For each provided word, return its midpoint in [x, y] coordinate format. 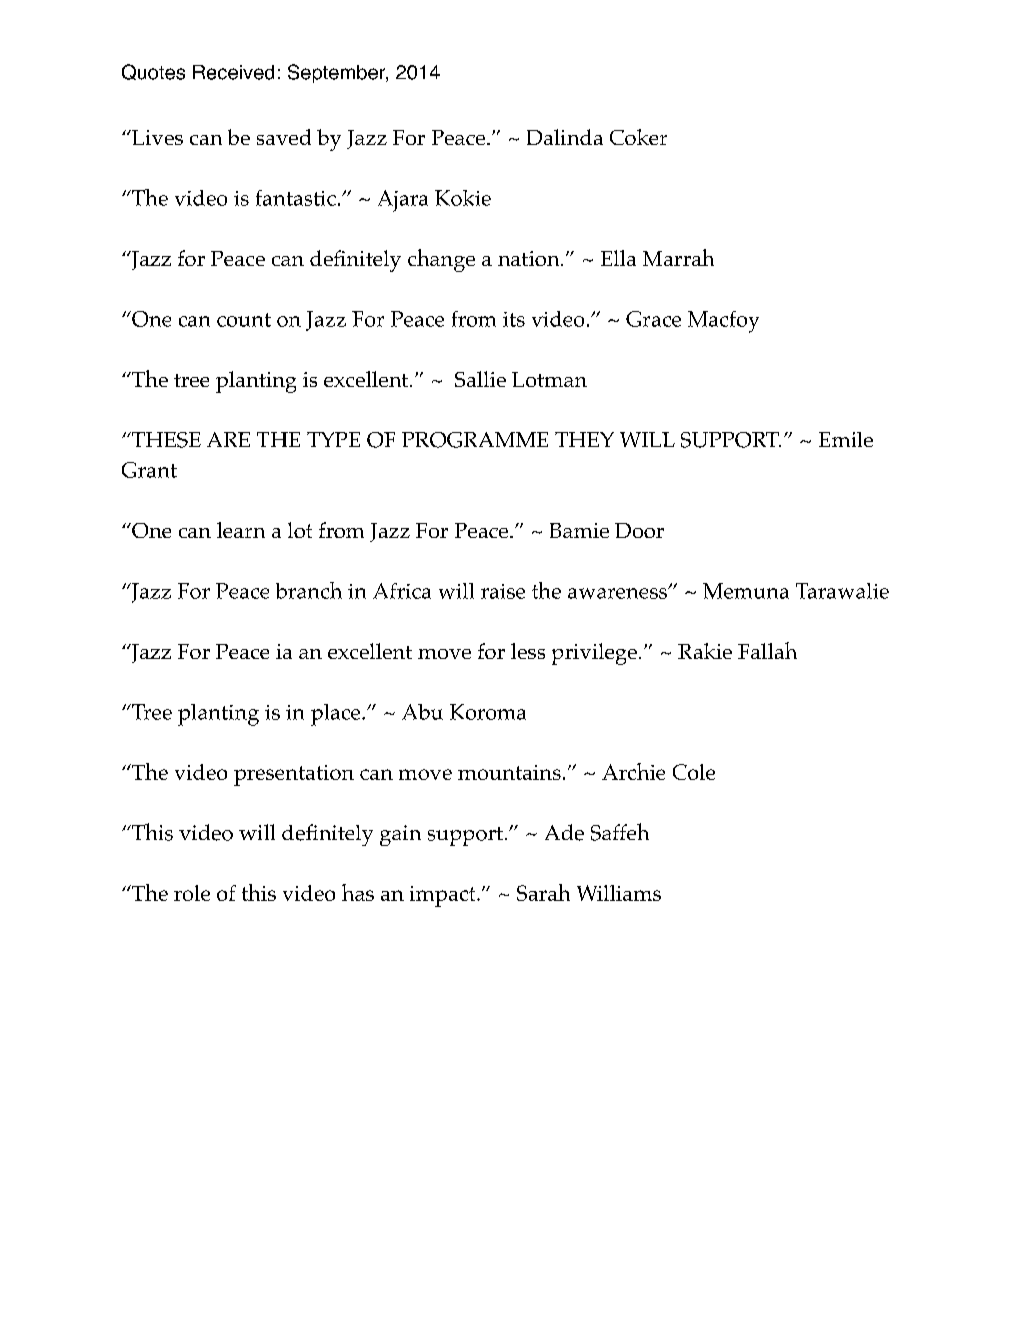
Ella [618, 258]
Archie [633, 771]
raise [503, 591]
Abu [422, 712]
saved [284, 137]
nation [530, 258]
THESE [165, 440]
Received [233, 72]
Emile [846, 439]
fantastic [296, 198]
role [192, 893]
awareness [618, 593]
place [337, 715]
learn [241, 530]
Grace [653, 319]
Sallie [480, 379]
